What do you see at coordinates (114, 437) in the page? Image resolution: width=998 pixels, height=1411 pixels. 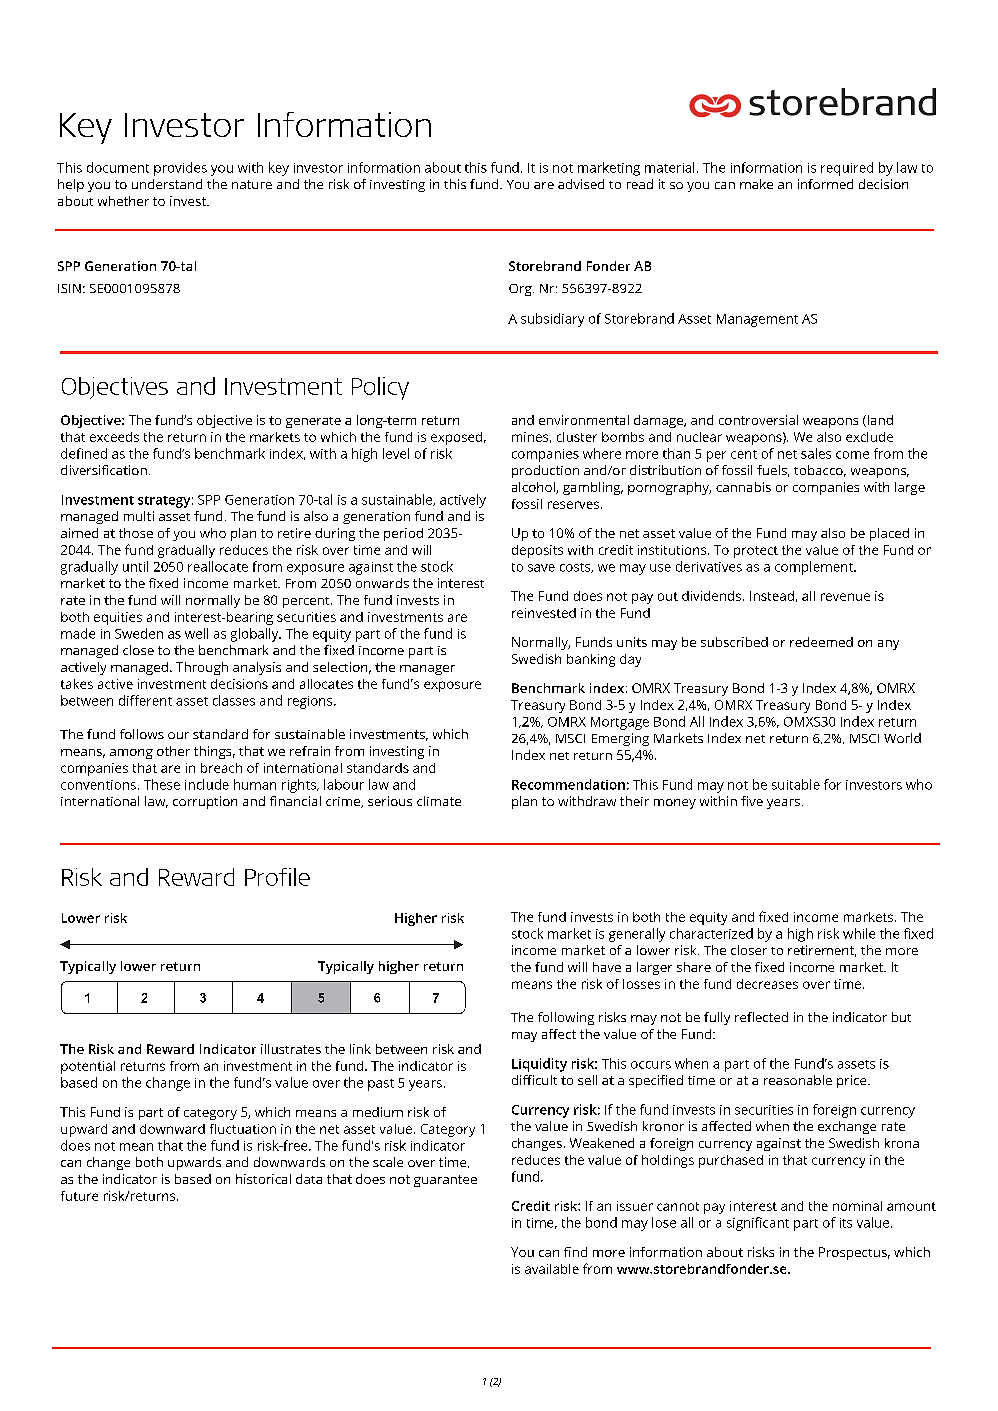 I see `exceeds` at bounding box center [114, 437].
